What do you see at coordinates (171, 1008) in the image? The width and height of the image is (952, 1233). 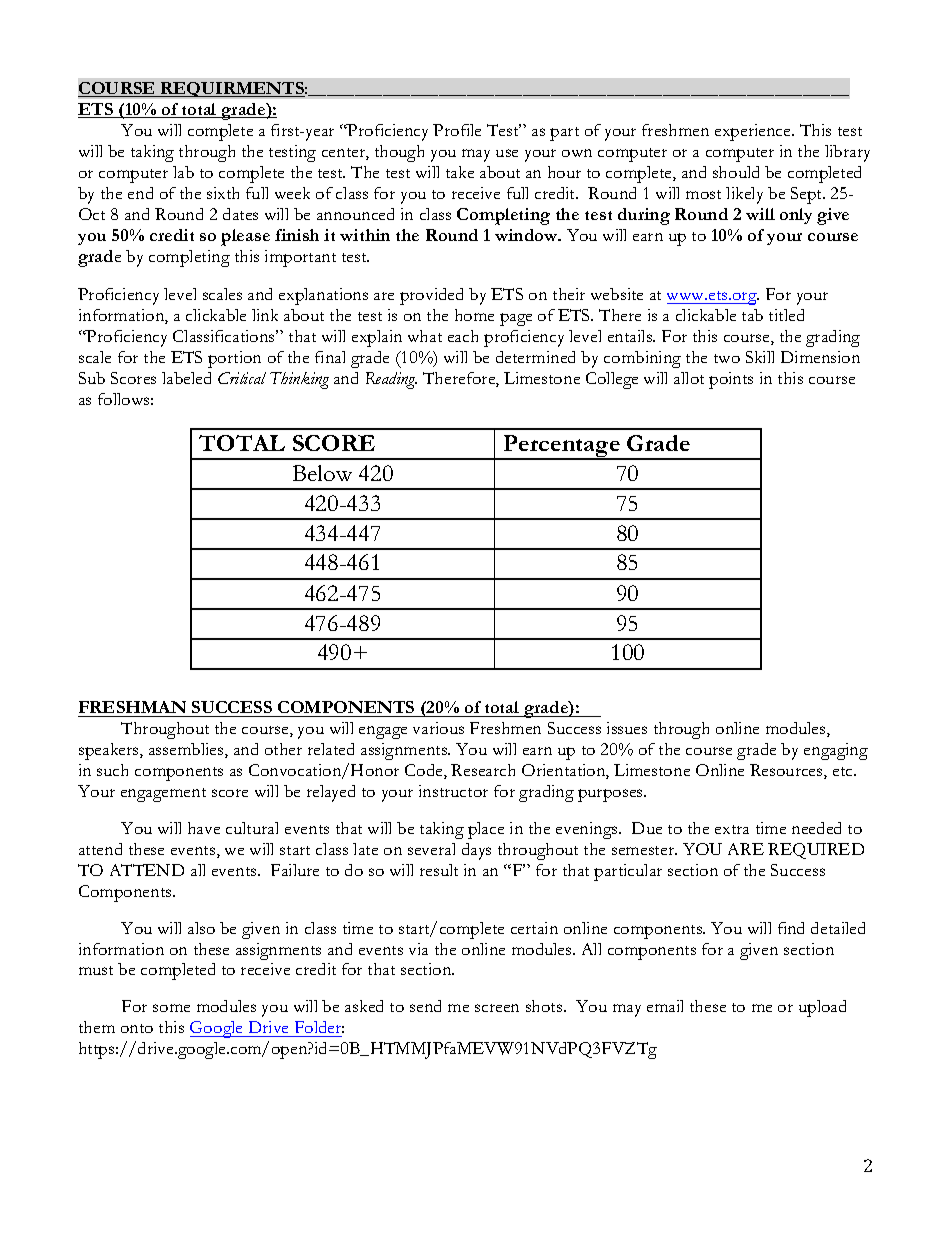 I see `some` at bounding box center [171, 1008].
